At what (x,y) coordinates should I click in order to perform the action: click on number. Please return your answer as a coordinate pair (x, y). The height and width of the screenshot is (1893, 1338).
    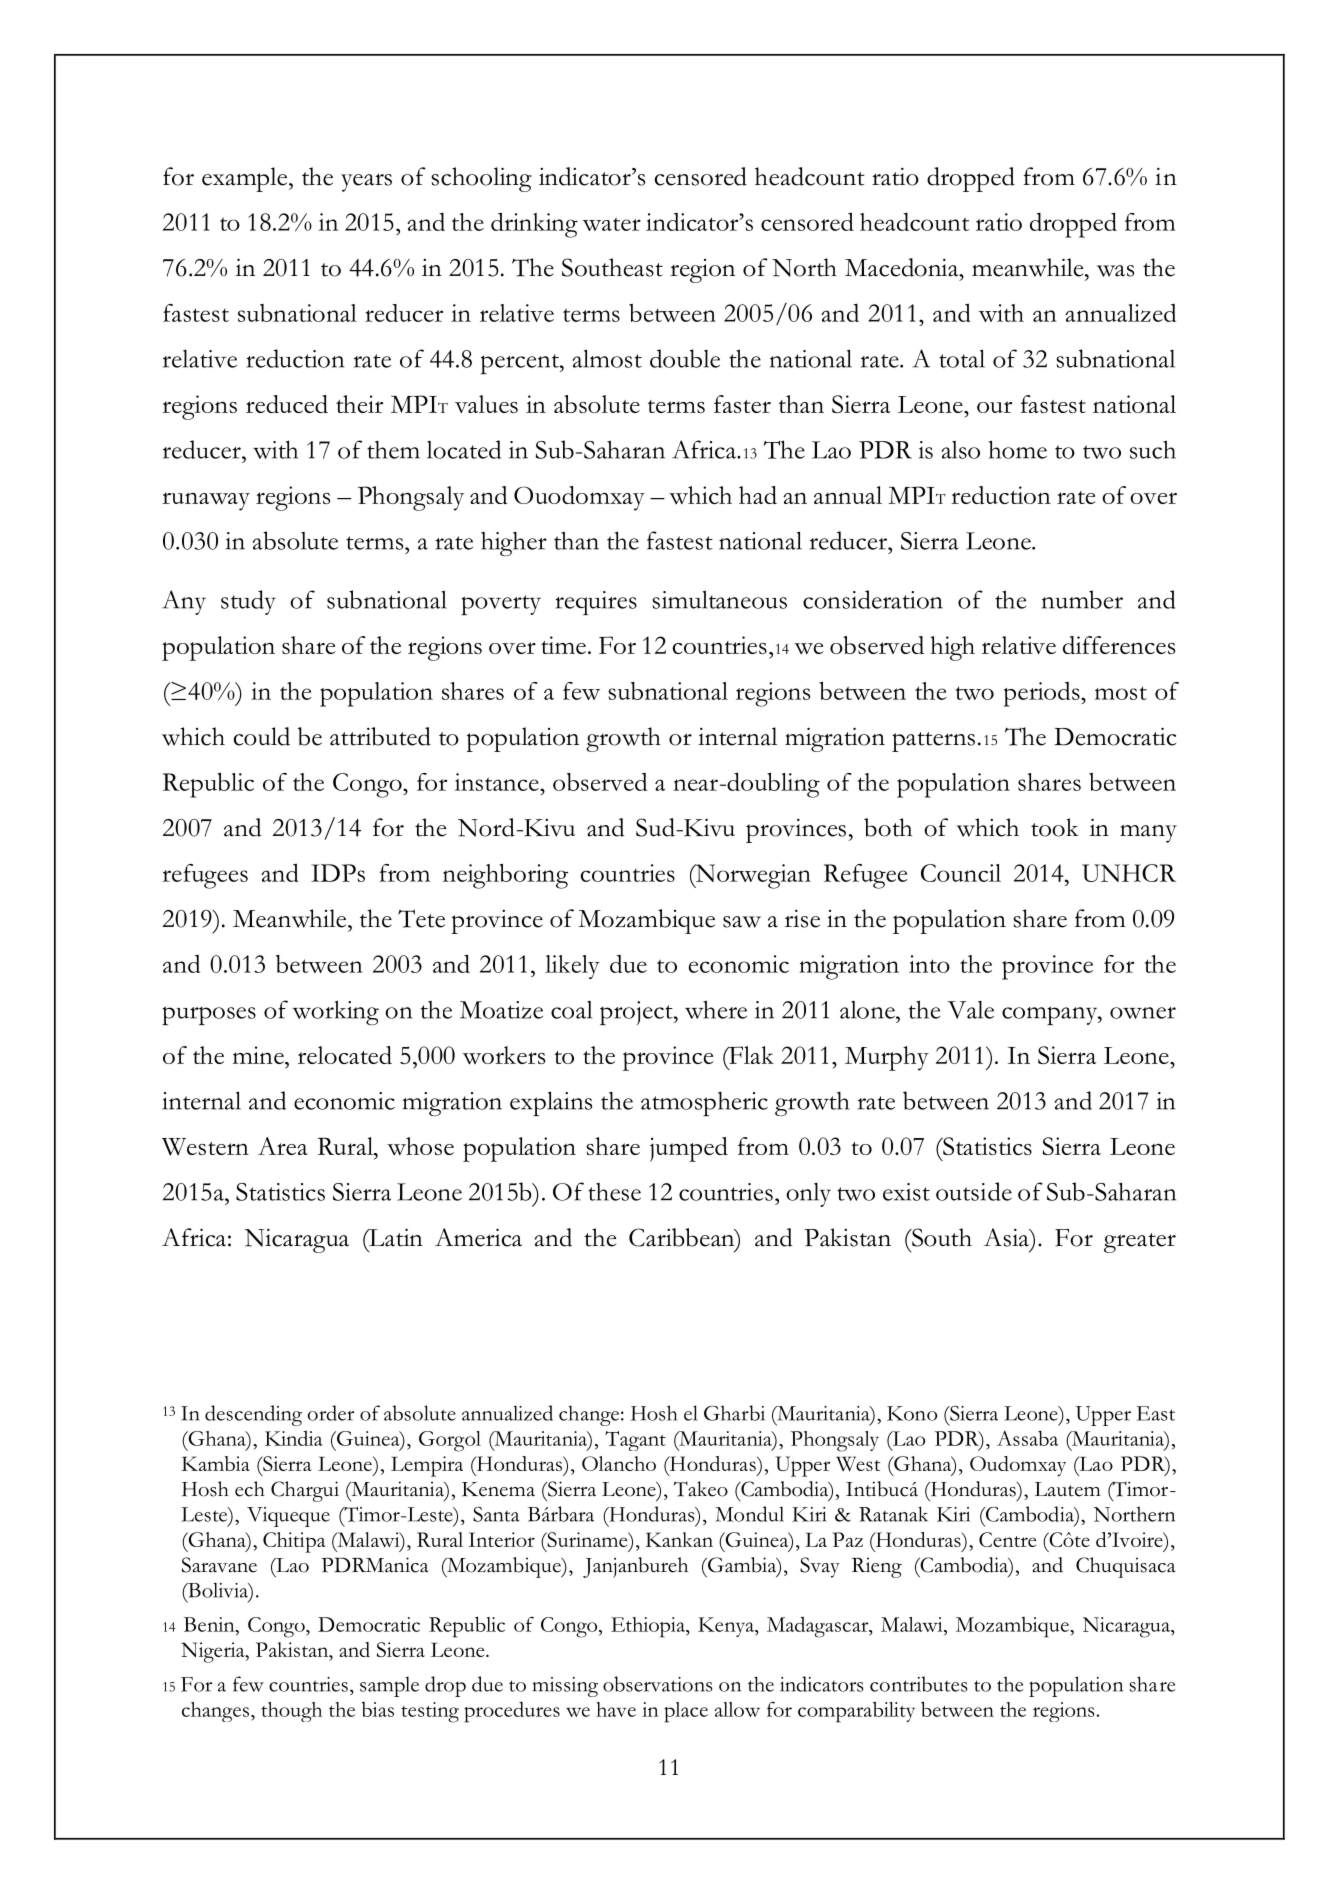
    Looking at the image, I should click on (1082, 599).
